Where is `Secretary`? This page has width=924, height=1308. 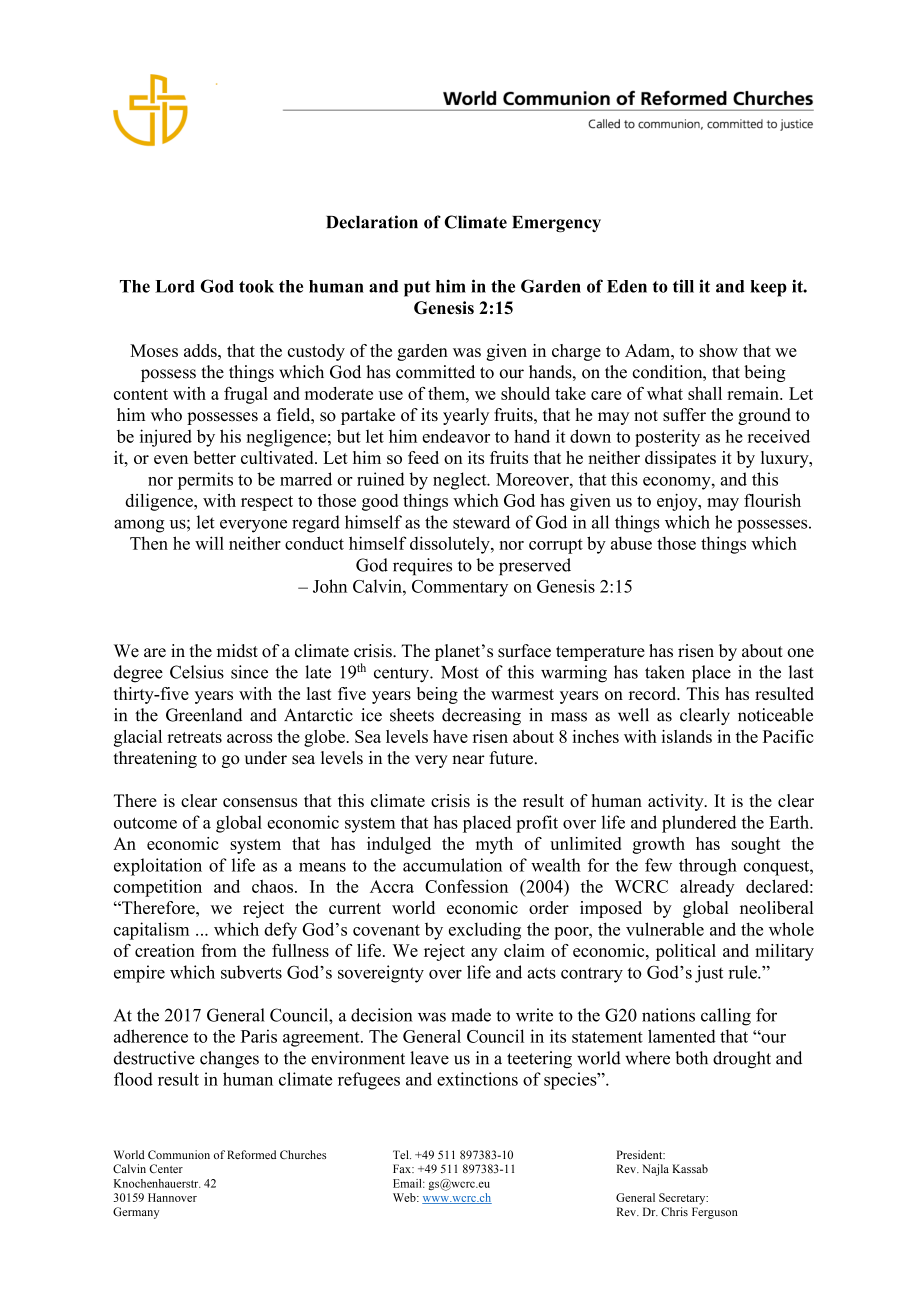 Secretary is located at coordinates (683, 1199).
